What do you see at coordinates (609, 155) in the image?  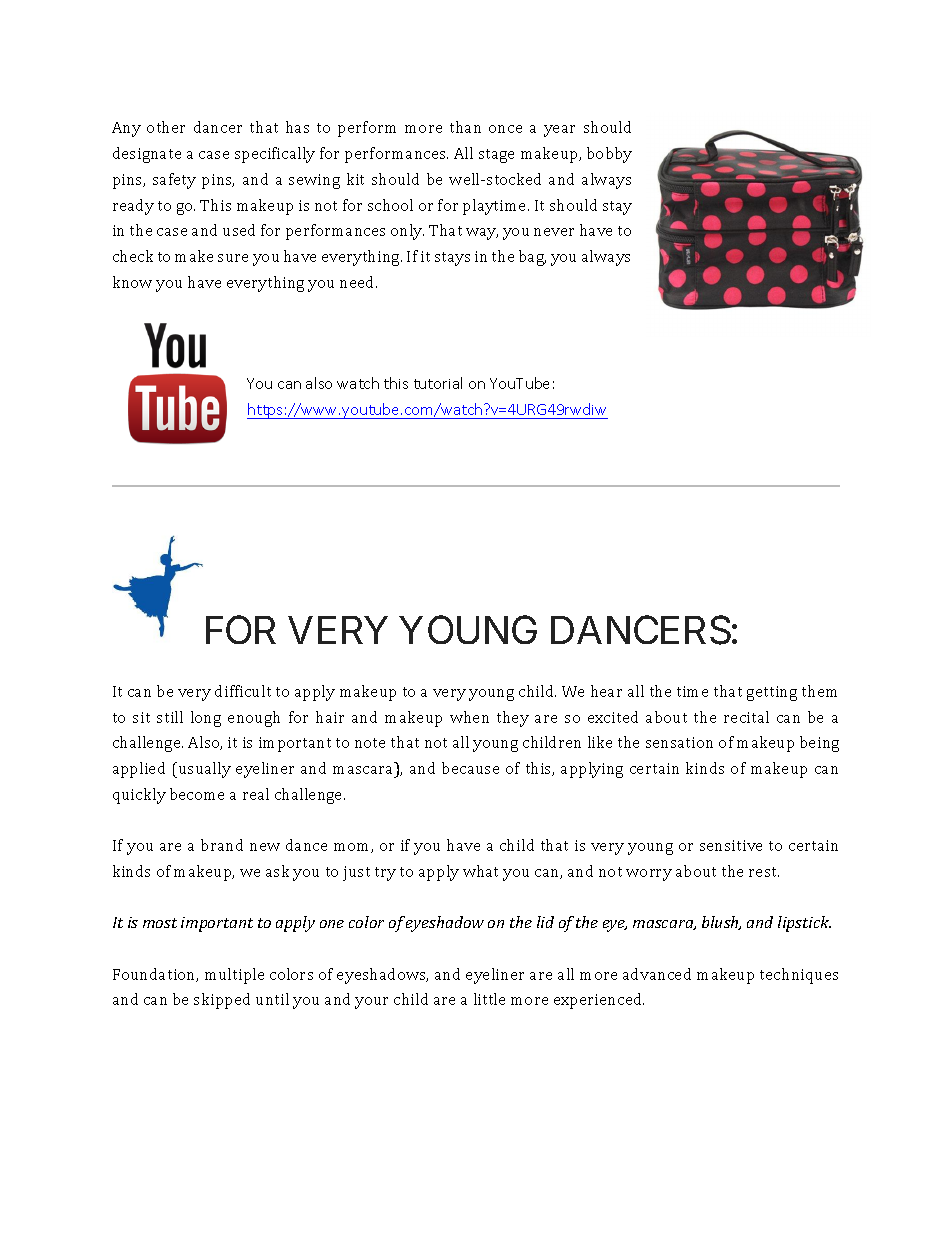 I see `bobby` at bounding box center [609, 155].
